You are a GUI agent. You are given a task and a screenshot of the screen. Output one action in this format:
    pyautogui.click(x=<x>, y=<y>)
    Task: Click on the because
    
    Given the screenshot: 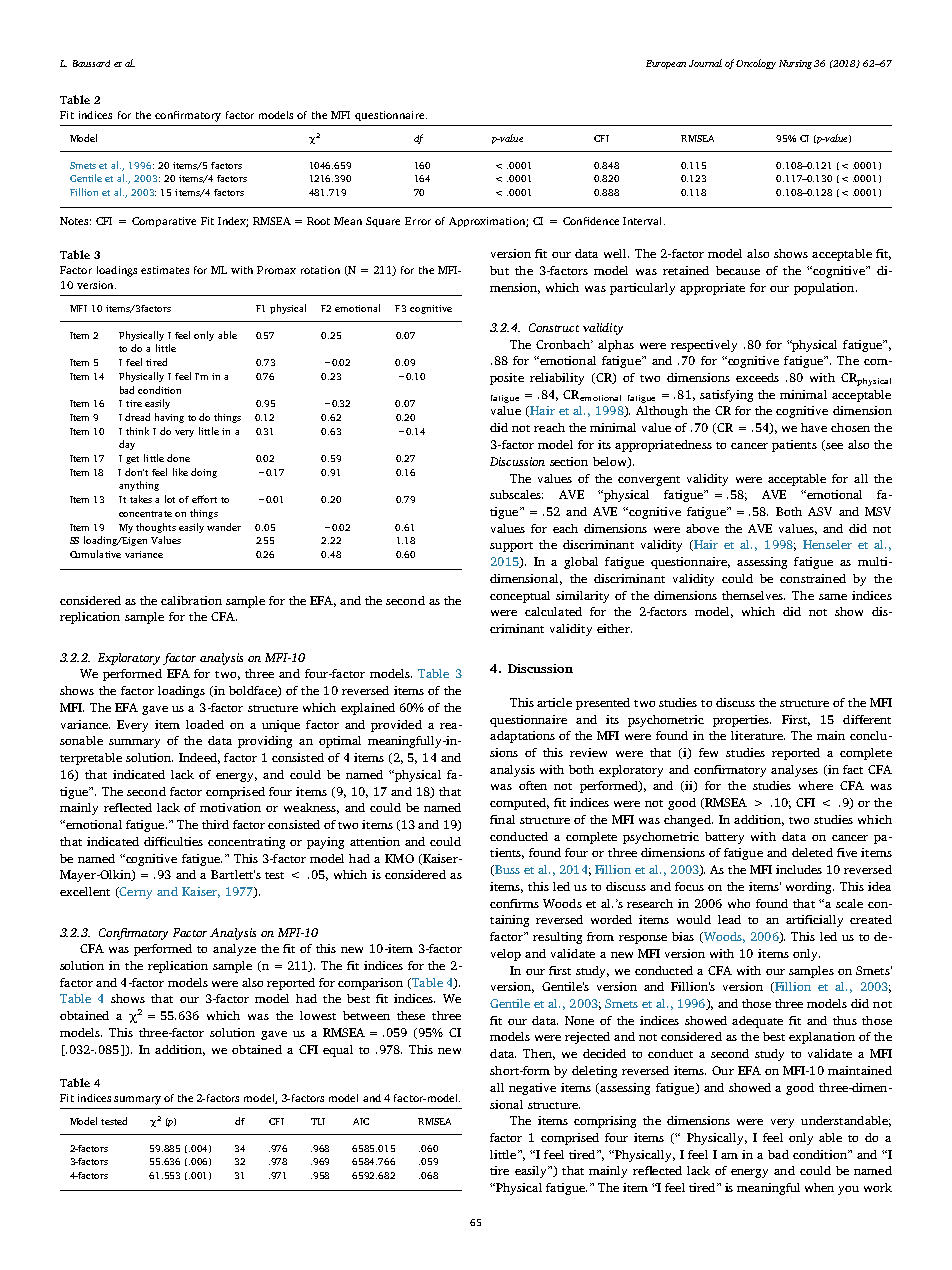 What is the action you would take?
    pyautogui.click(x=738, y=270)
